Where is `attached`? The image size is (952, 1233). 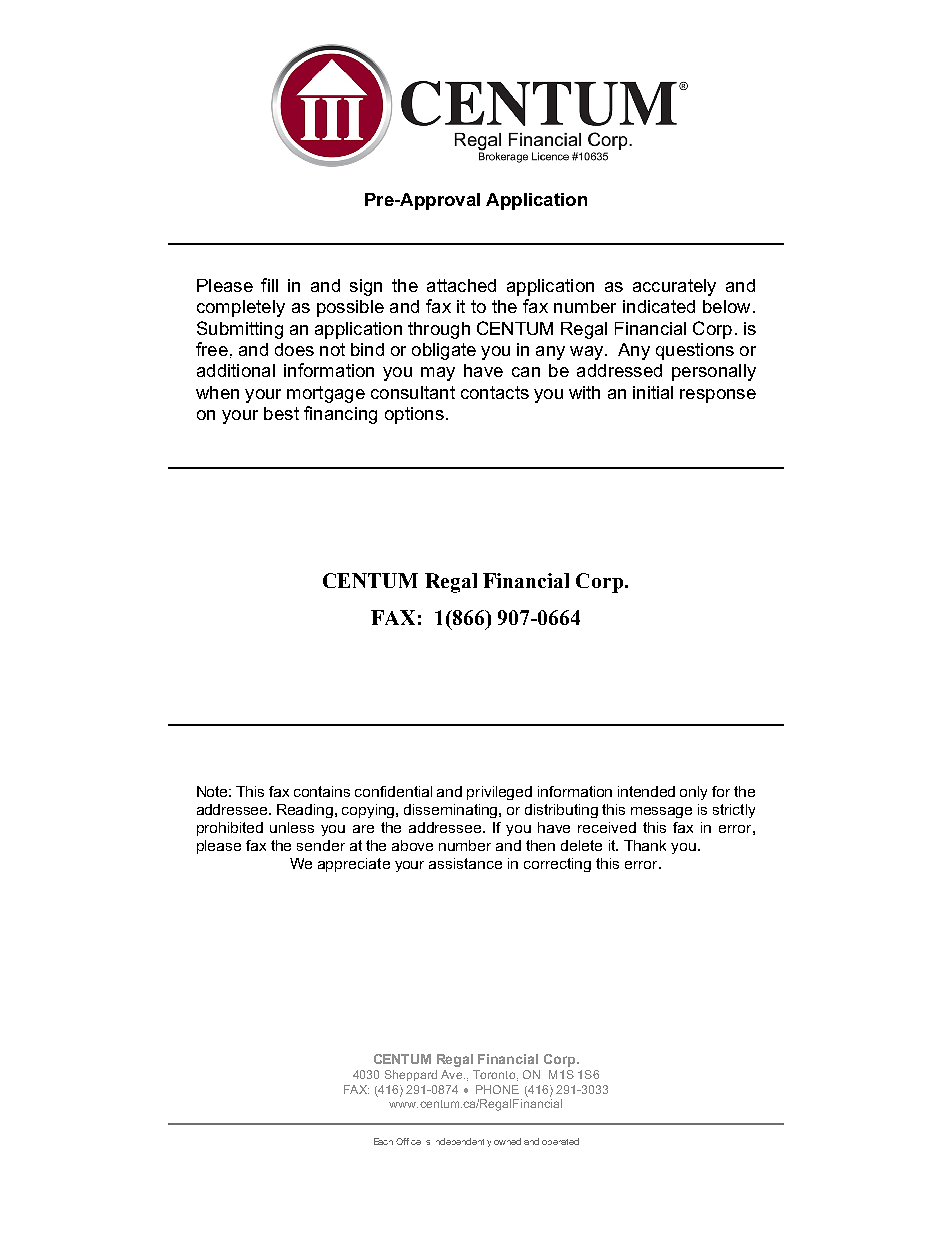
attached is located at coordinates (461, 285).
